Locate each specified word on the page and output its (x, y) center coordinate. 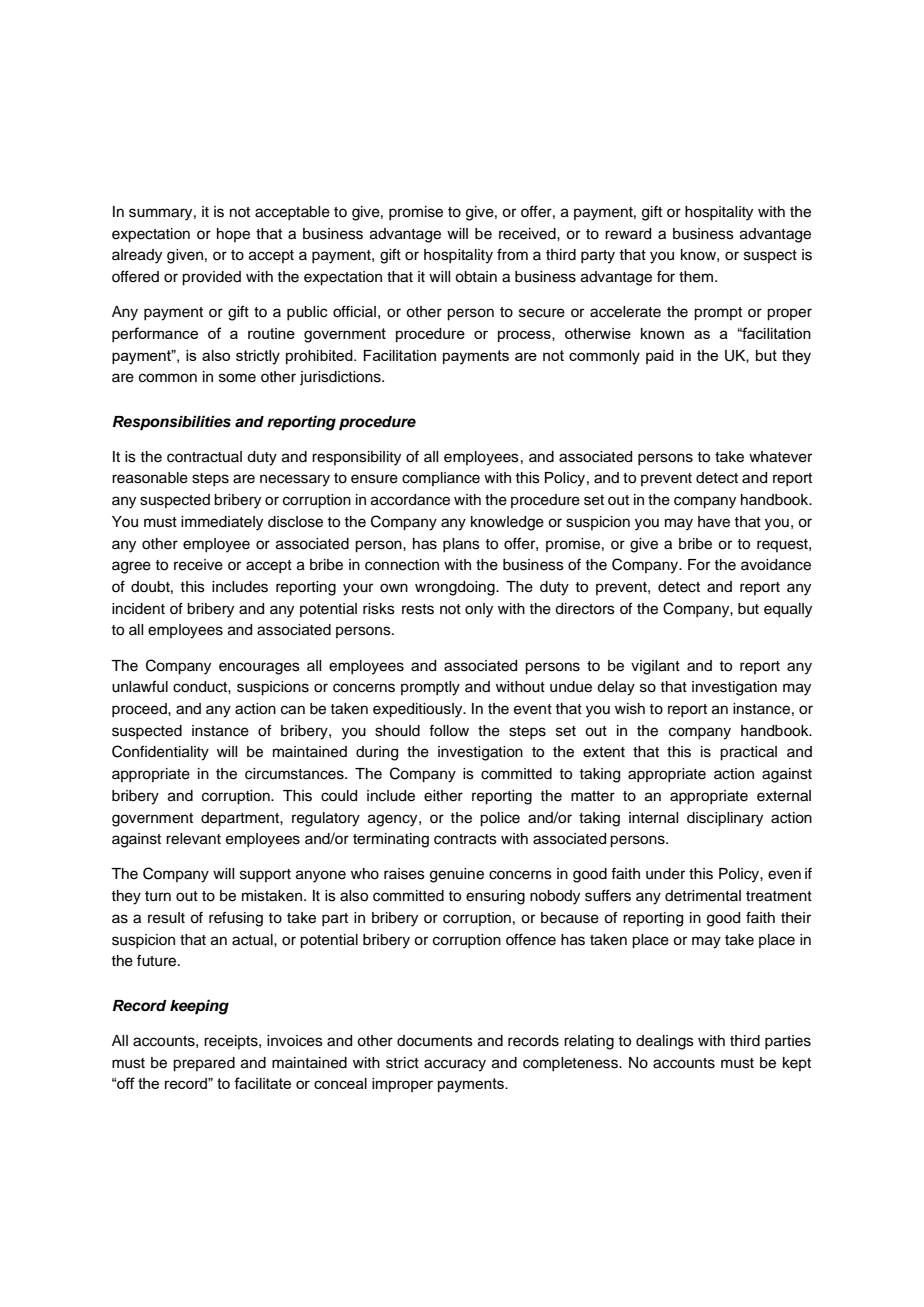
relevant (193, 839)
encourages (259, 668)
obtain (476, 277)
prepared (204, 1064)
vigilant (655, 667)
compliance (441, 479)
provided (211, 278)
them (696, 277)
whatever (780, 457)
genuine (457, 875)
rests (418, 609)
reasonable (150, 478)
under (665, 874)
